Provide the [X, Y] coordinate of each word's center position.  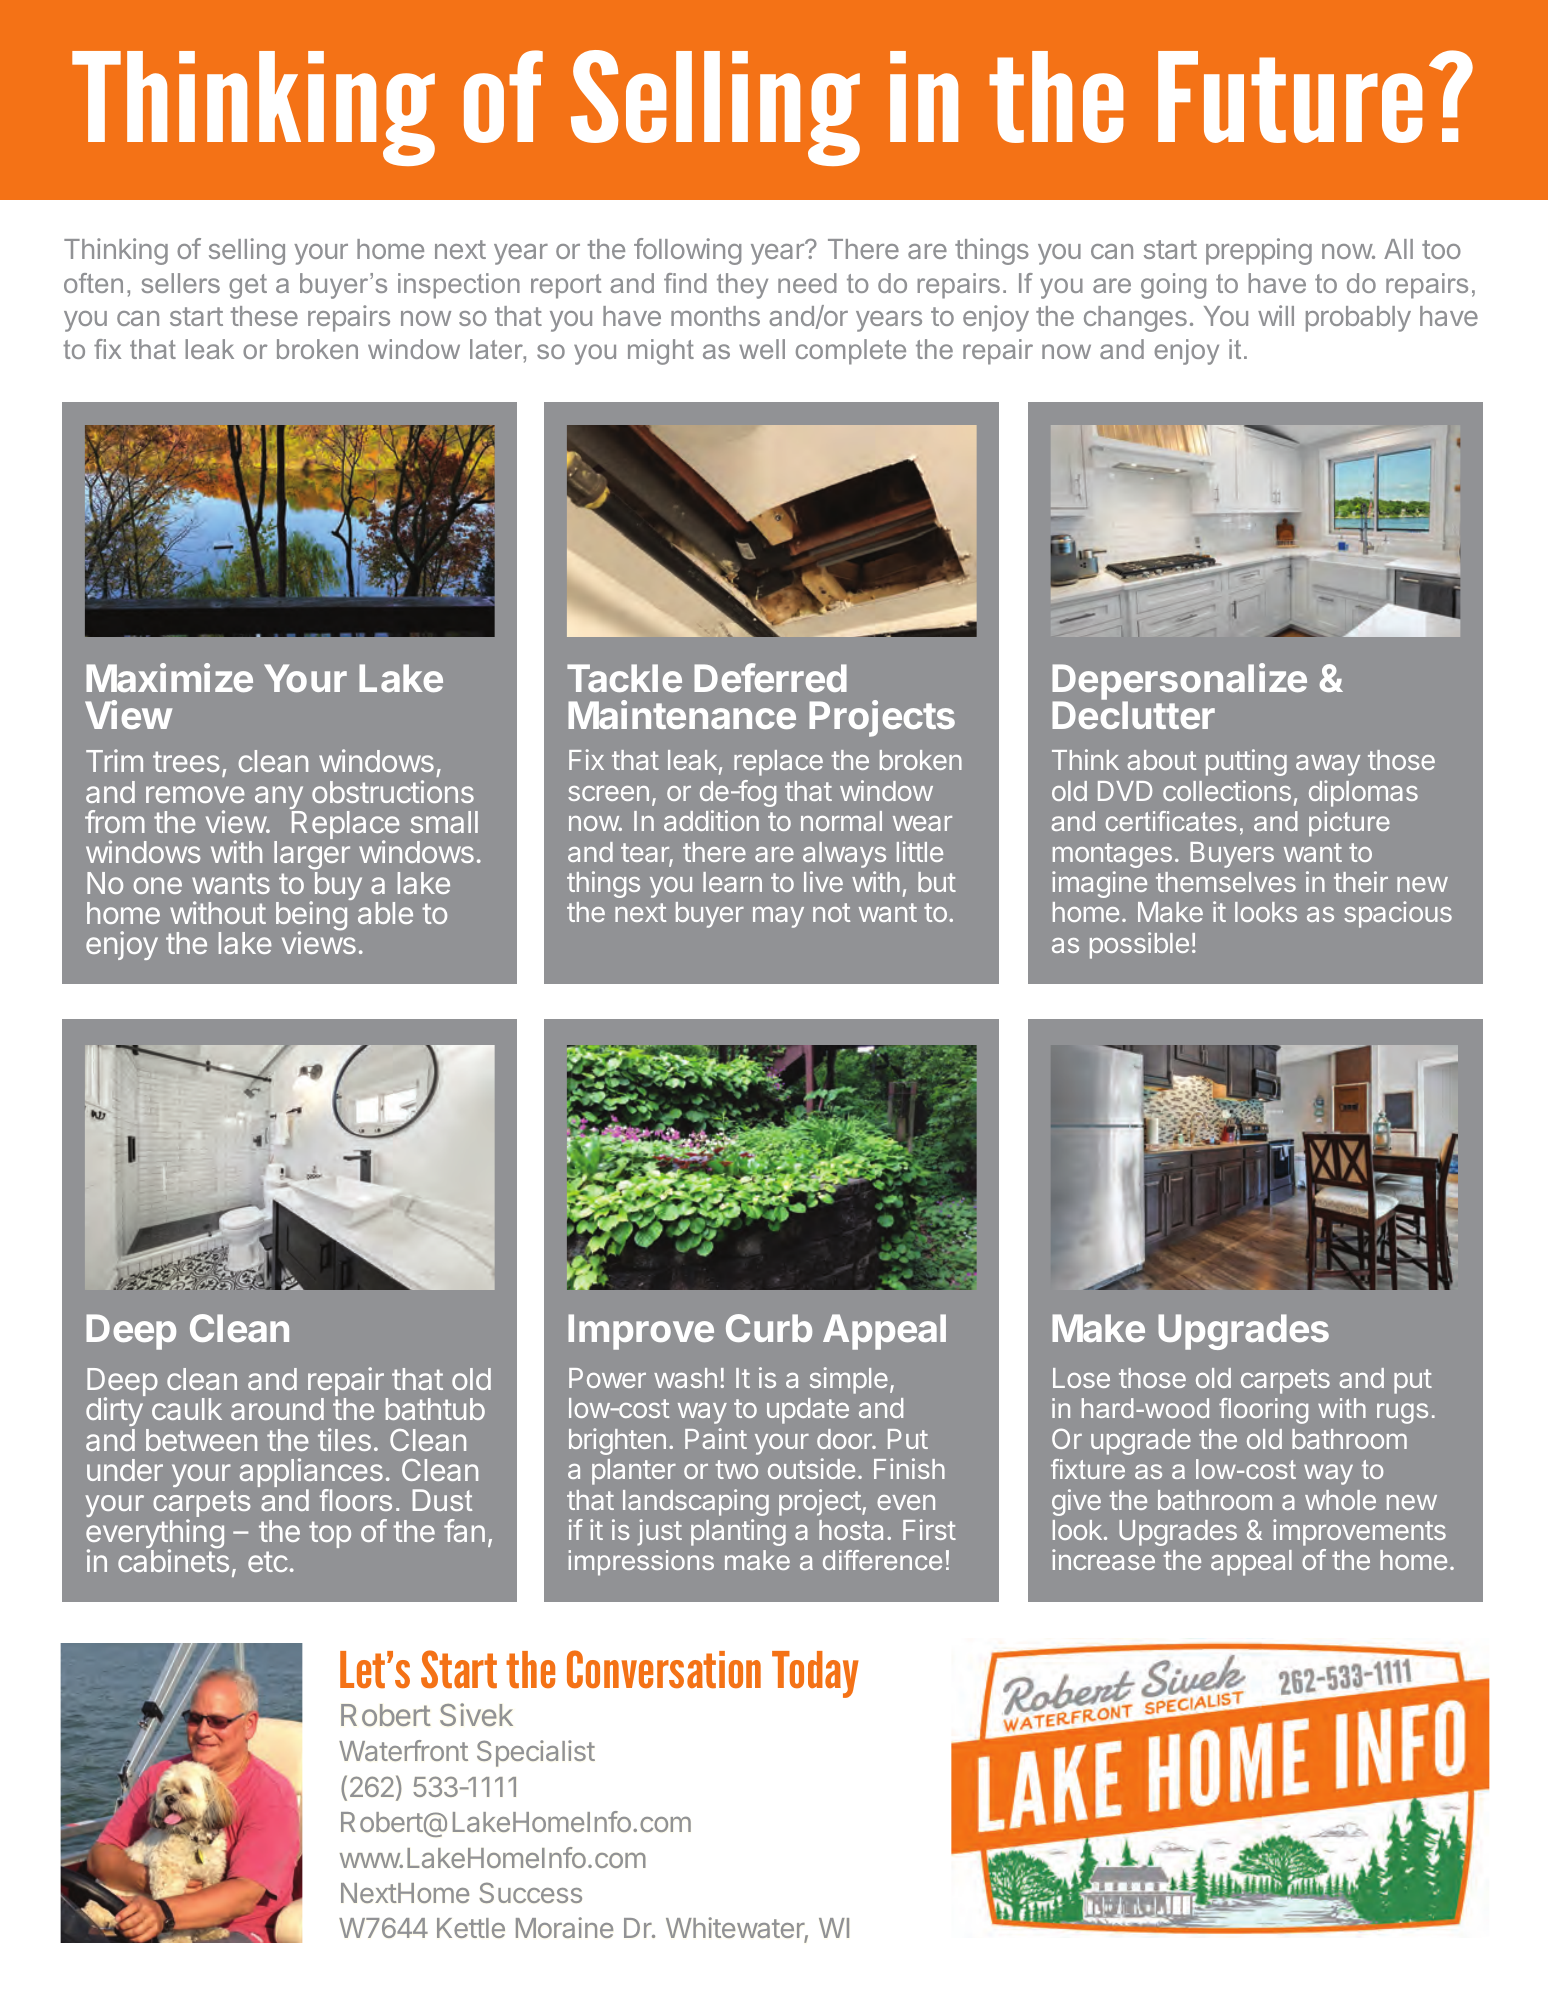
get [248, 286]
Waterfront [403, 1750]
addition [711, 820]
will [1276, 315]
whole [1340, 1500]
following [687, 251]
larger [312, 857]
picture [1349, 824]
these [264, 316]
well [762, 349]
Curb [769, 1328]
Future [1290, 97]
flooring [1263, 1411]
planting [738, 1532]
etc [268, 1561]
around [277, 1409]
